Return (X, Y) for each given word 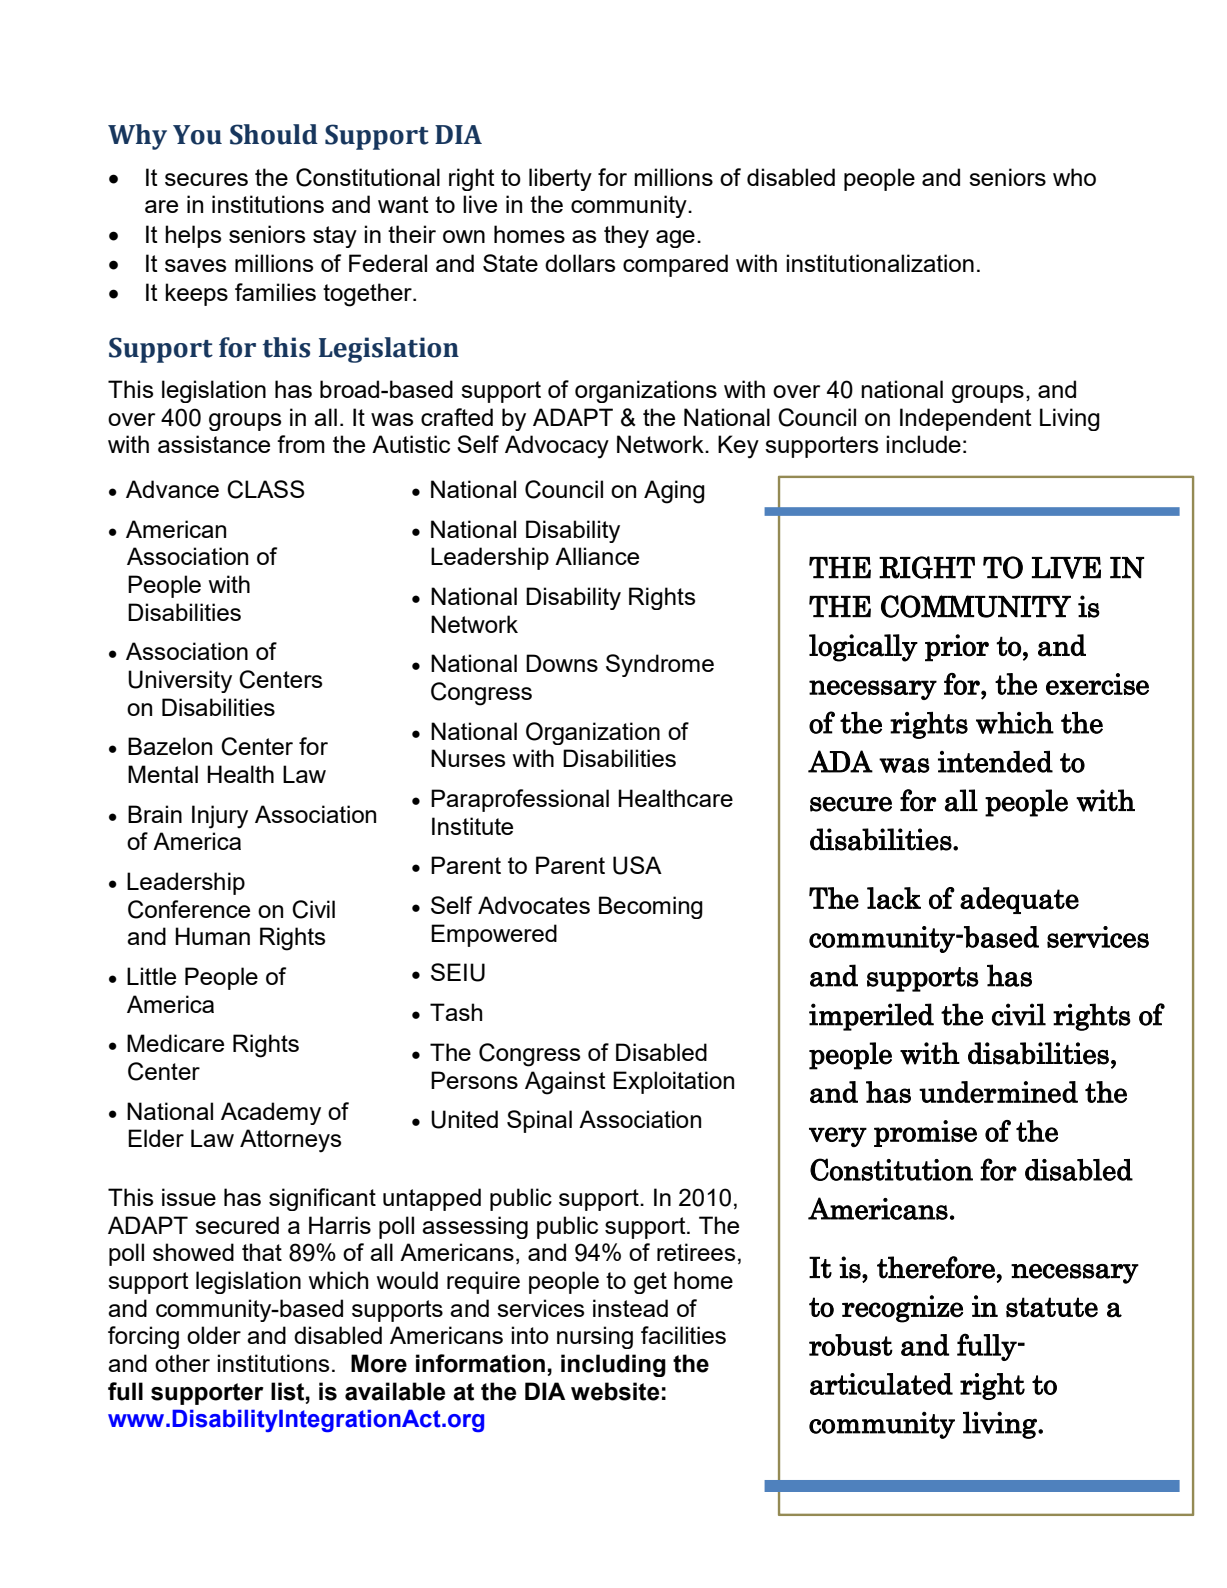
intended (995, 761)
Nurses (468, 758)
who (1074, 177)
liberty (560, 179)
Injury (220, 817)
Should (274, 134)
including (613, 1365)
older (214, 1335)
